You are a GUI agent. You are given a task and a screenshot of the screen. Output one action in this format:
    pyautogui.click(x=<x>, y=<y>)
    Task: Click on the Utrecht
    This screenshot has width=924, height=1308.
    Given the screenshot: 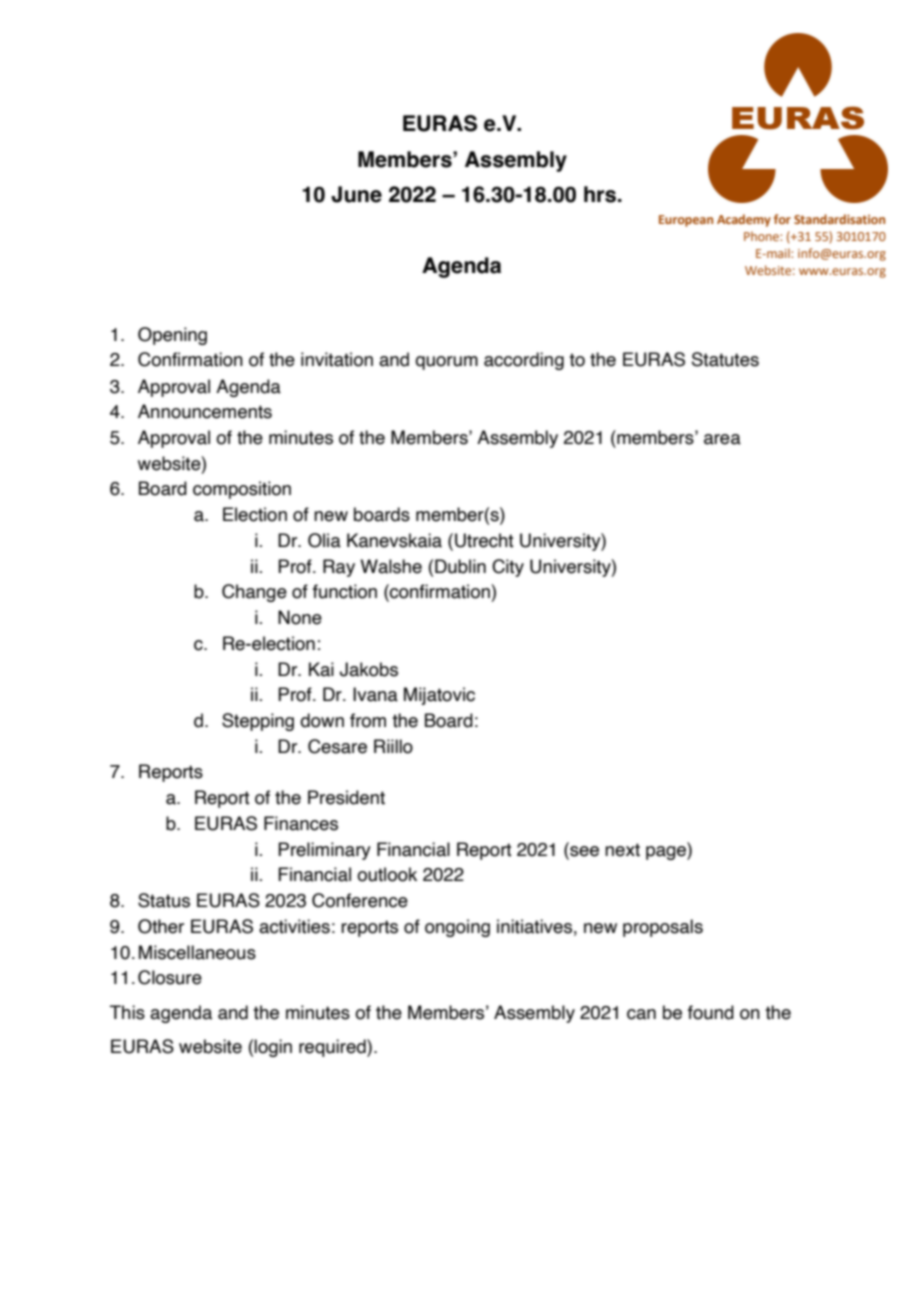 What is the action you would take?
    pyautogui.click(x=484, y=540)
